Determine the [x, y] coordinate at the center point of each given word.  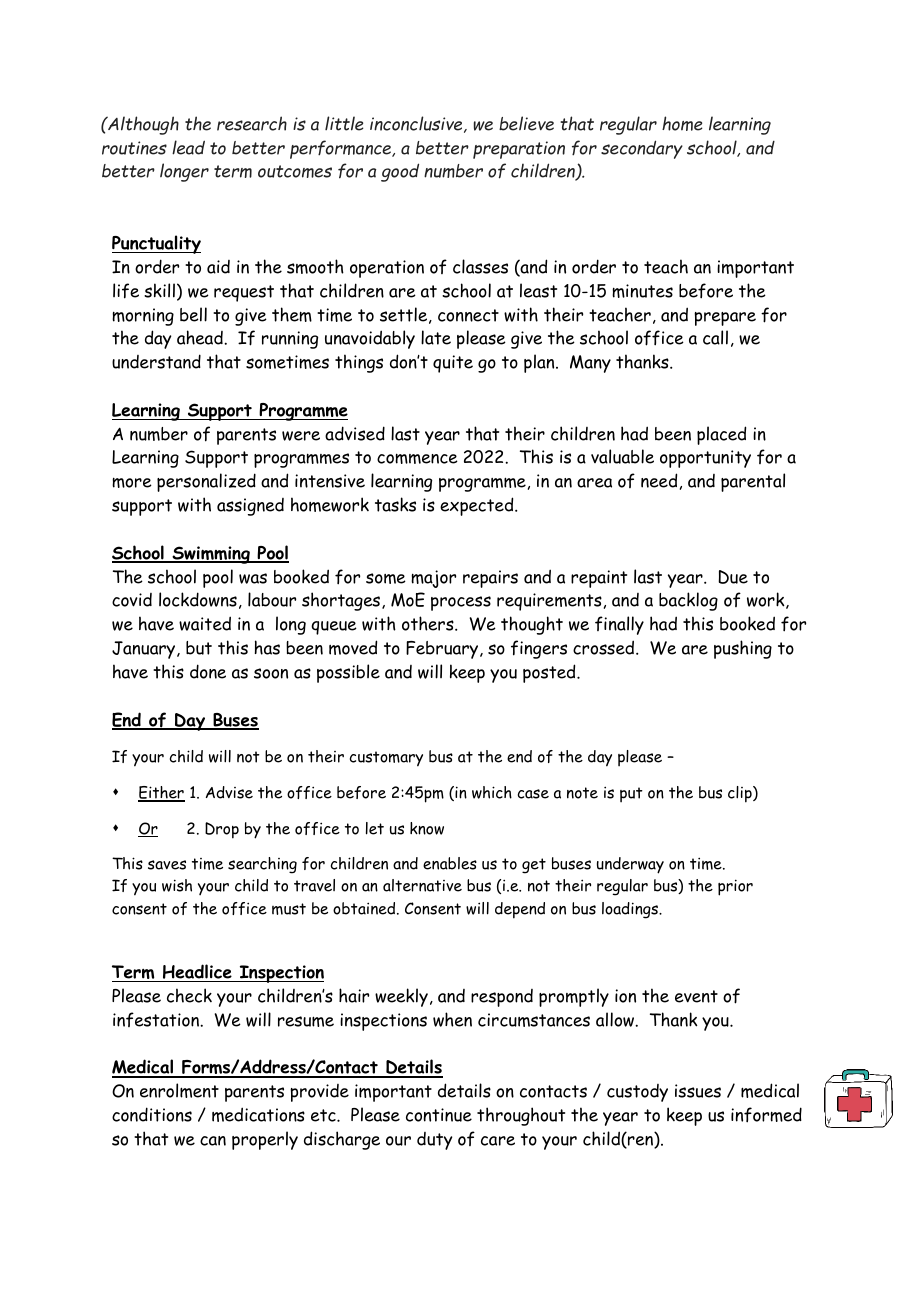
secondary [642, 149]
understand [156, 361]
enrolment [179, 1090]
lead [188, 147]
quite [453, 364]
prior [735, 887]
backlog [688, 601]
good [400, 172]
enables [450, 863]
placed [721, 435]
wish [177, 885]
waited [205, 623]
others [429, 623]
